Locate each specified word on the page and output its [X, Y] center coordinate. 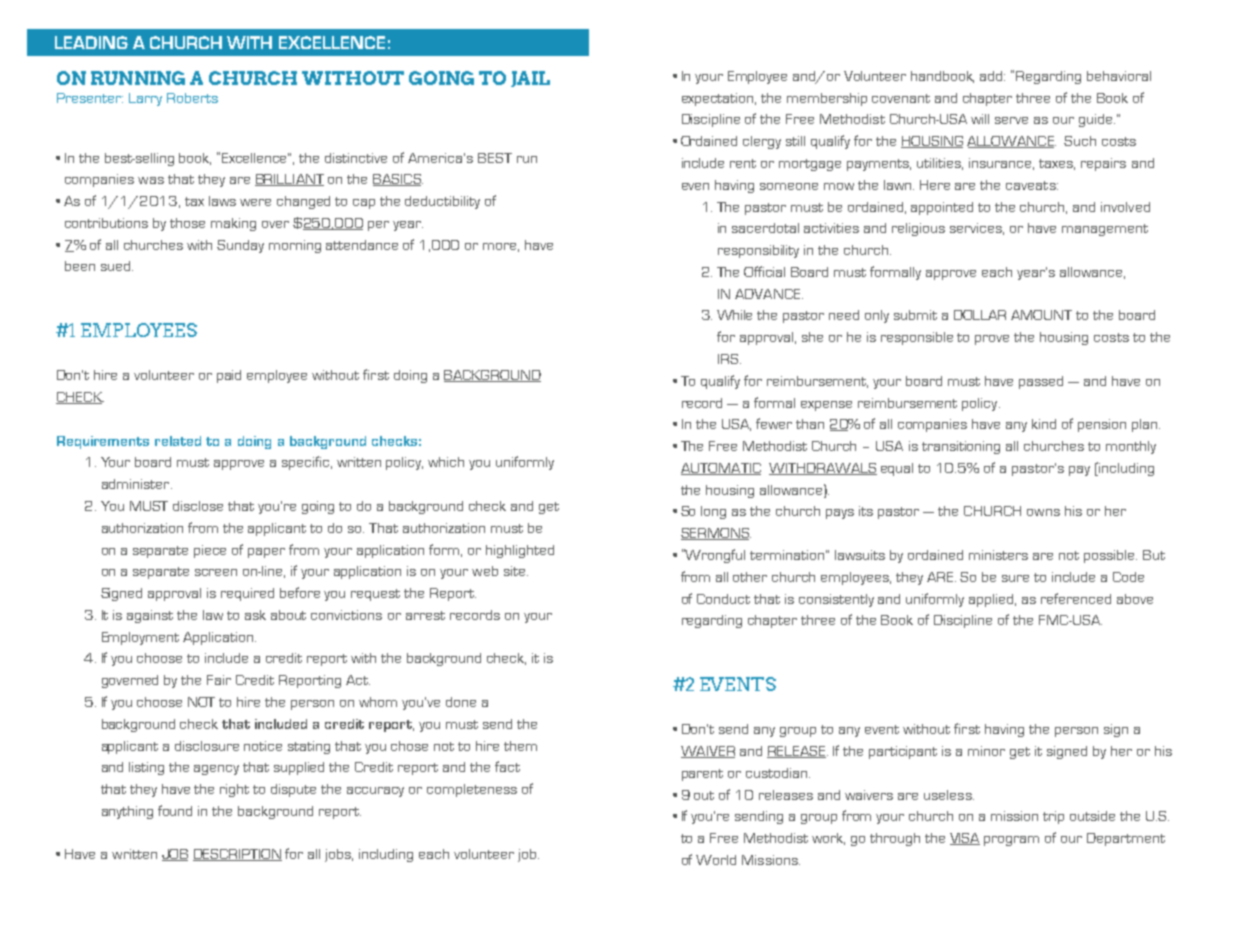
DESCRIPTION [237, 855]
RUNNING [138, 78]
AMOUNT [1041, 315]
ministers [998, 555]
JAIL [530, 79]
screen [216, 572]
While [734, 315]
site [514, 571]
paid [229, 376]
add [992, 76]
